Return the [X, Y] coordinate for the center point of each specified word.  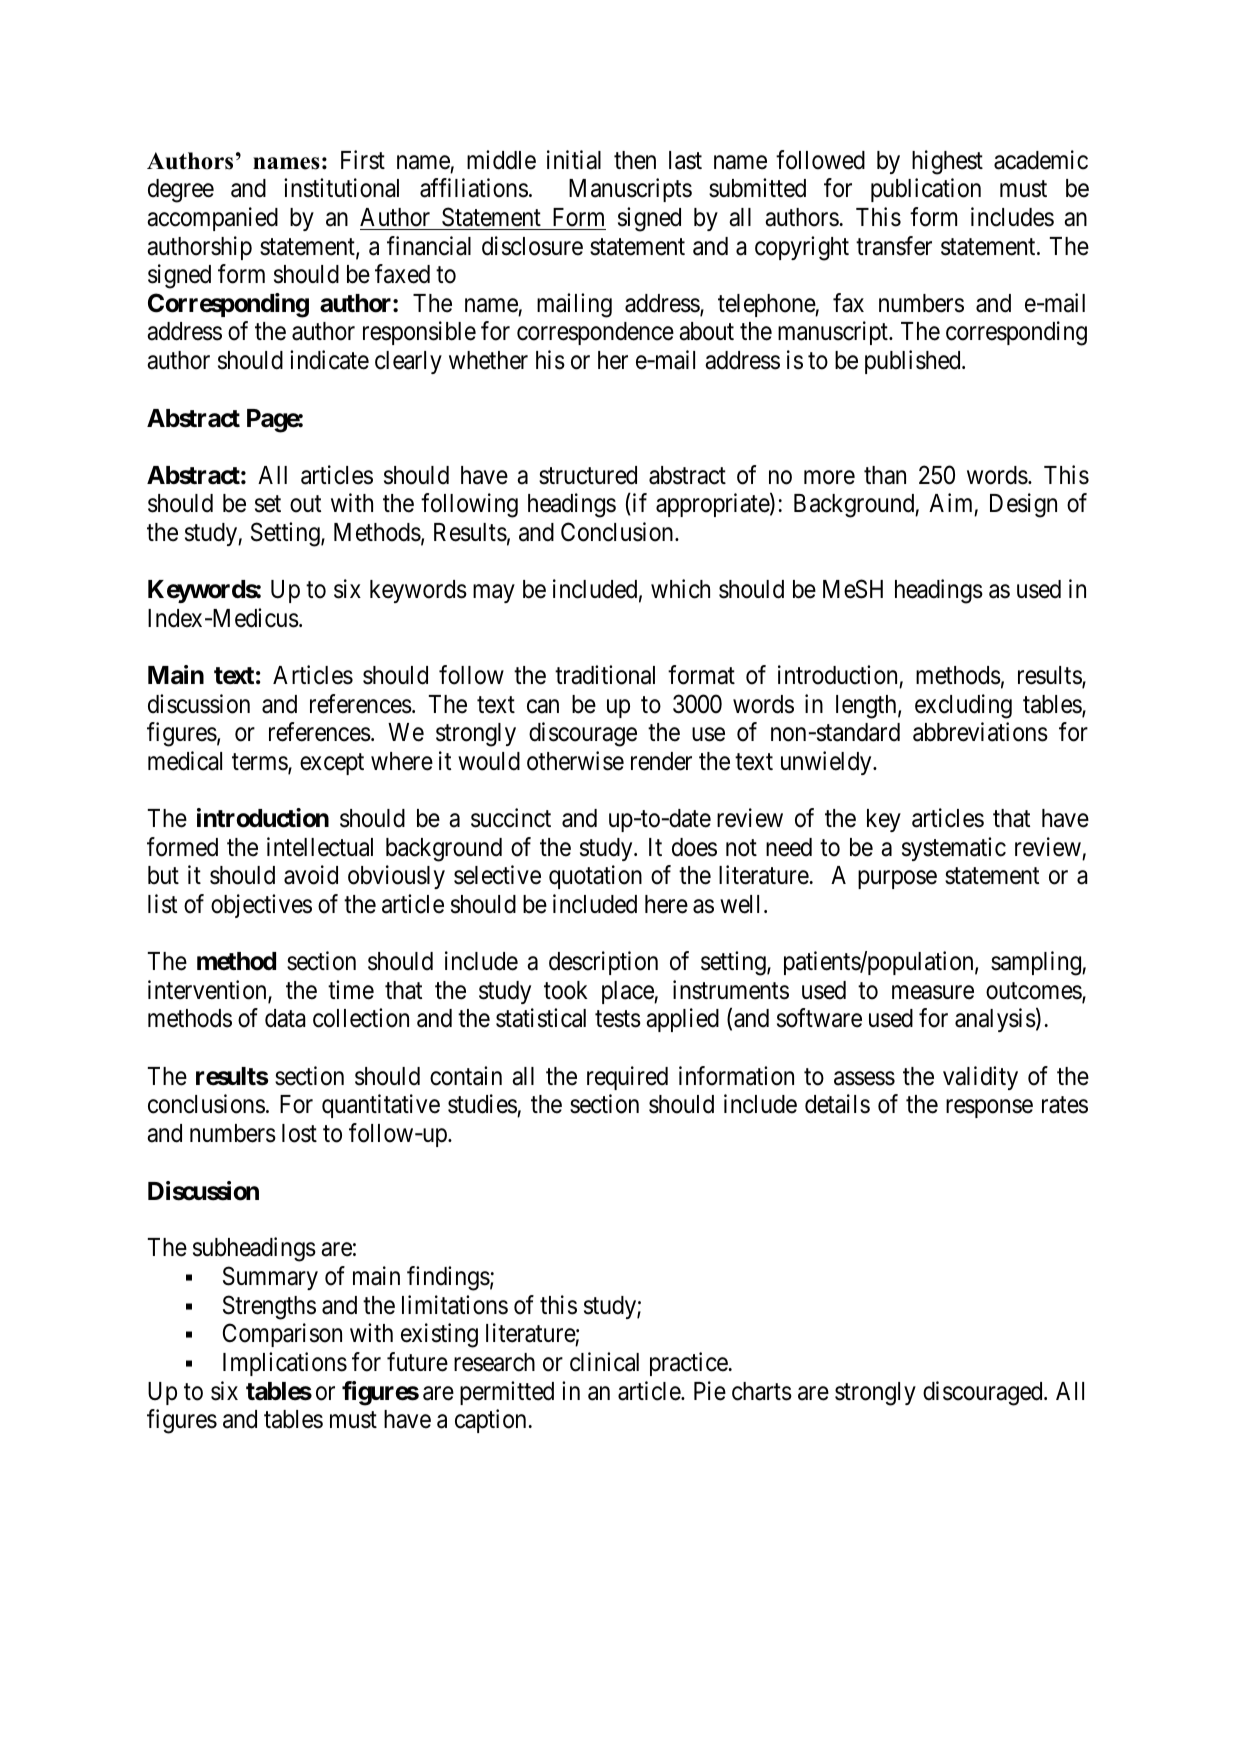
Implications [285, 1364]
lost [299, 1133]
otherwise [575, 761]
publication [926, 190]
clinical [604, 1362]
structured [588, 475]
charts [762, 1391]
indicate [329, 360]
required [627, 1078]
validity [980, 1078]
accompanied [212, 219]
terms [260, 763]
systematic [954, 849]
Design [1023, 505]
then [635, 160]
